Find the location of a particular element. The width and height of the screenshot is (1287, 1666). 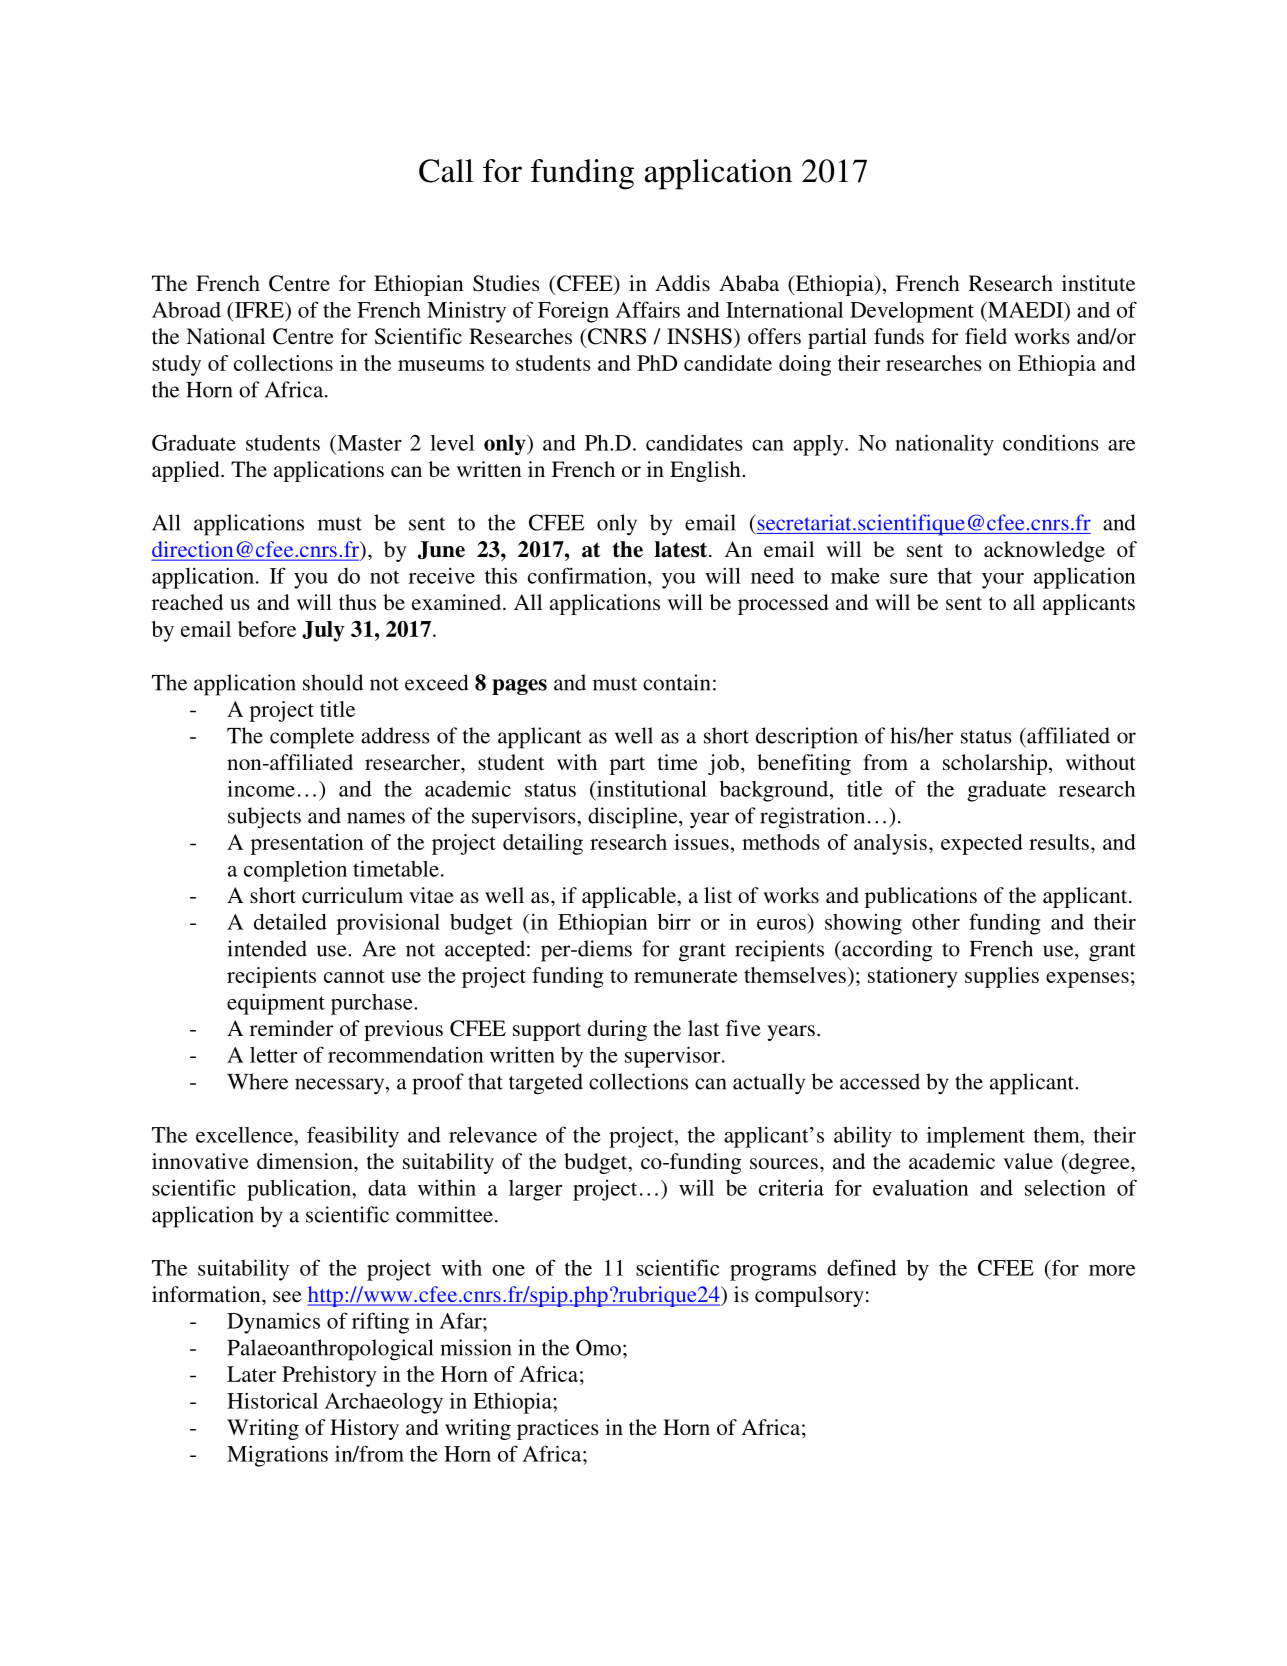

institute is located at coordinates (1098, 283).
